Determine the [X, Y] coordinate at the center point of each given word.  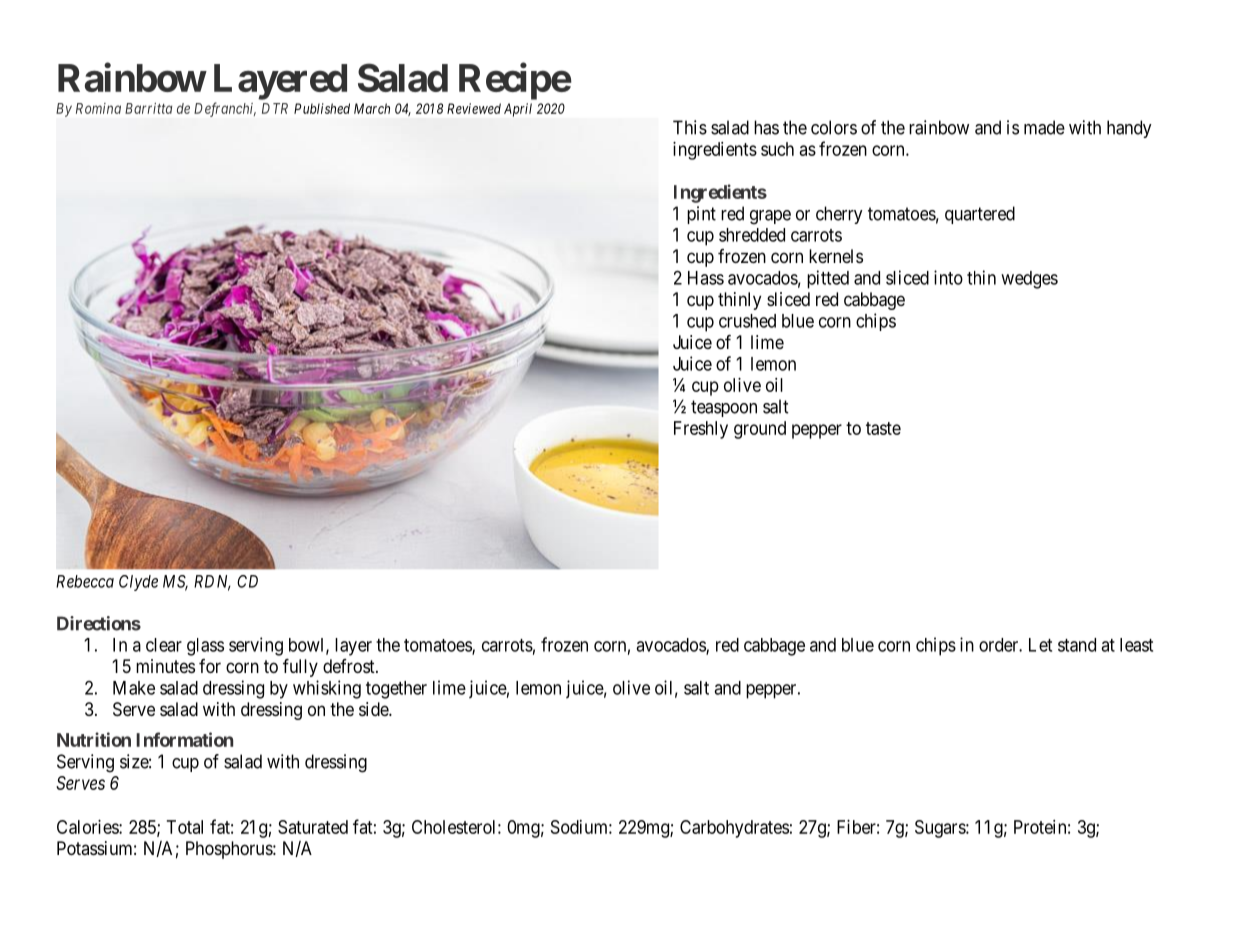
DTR [275, 108]
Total [185, 827]
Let [1040, 645]
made [1044, 127]
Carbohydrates [734, 829]
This [690, 127]
